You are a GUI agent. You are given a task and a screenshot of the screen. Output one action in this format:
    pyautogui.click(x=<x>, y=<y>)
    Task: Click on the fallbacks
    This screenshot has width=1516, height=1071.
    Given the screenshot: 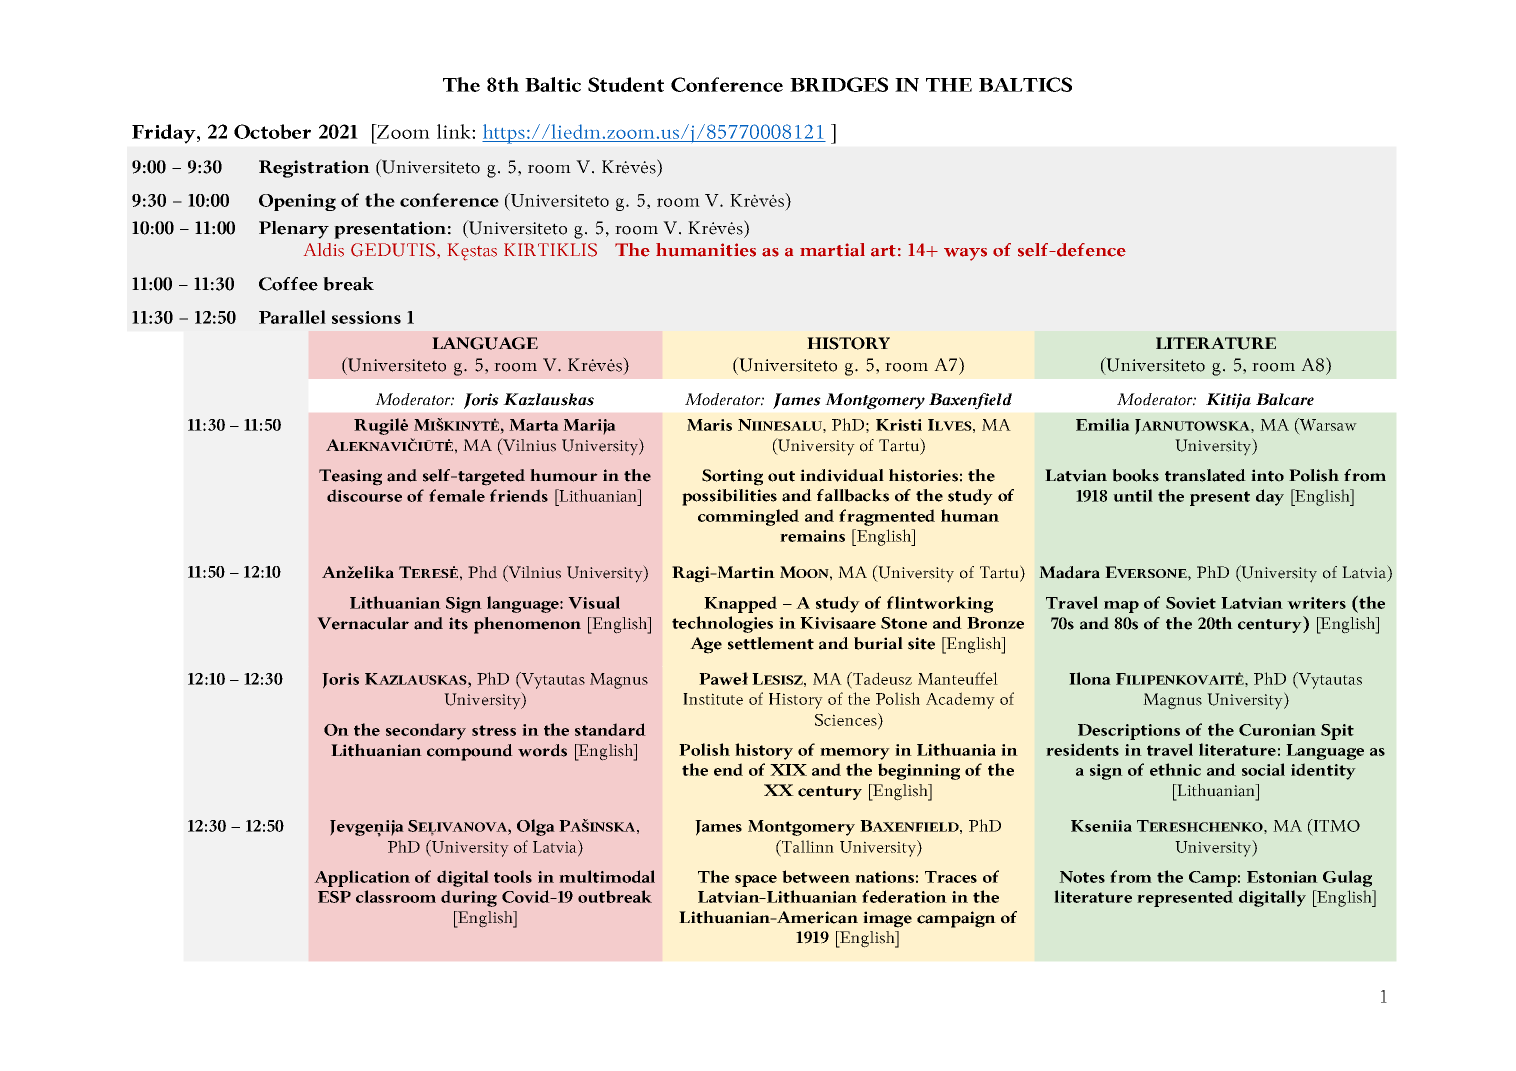 What is the action you would take?
    pyautogui.click(x=853, y=495)
